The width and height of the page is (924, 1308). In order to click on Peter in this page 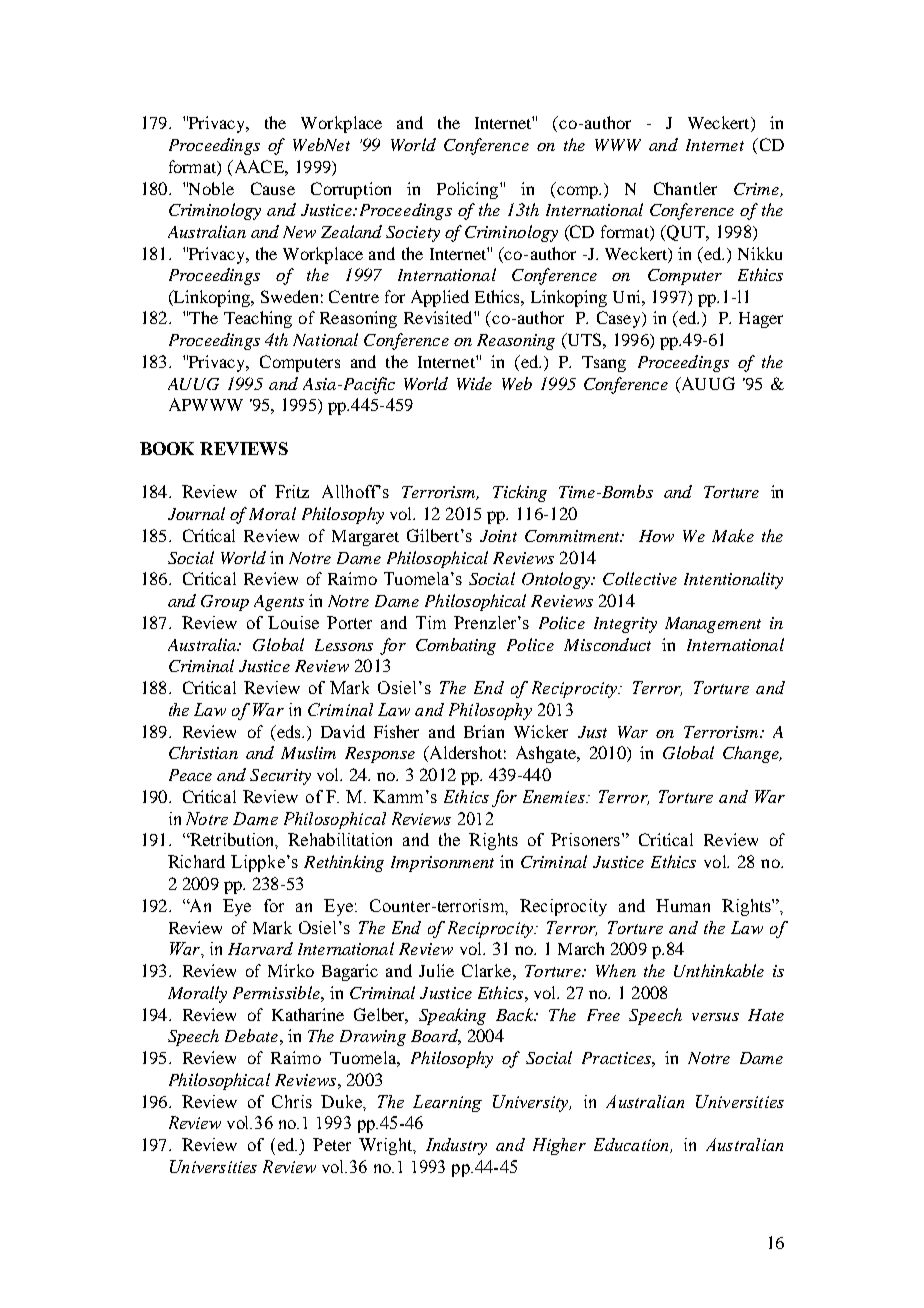, I will do `click(332, 1144)`.
